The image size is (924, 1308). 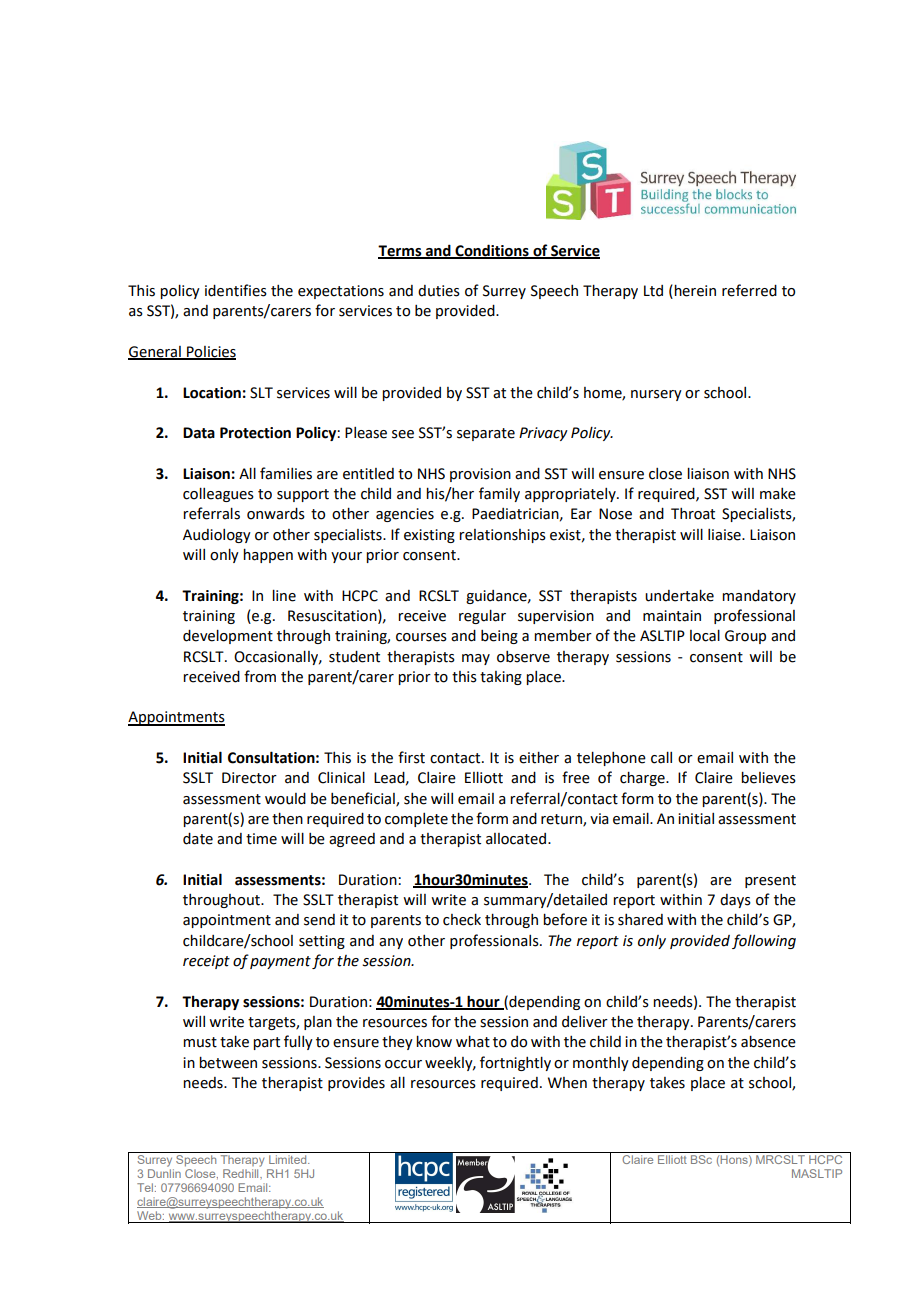 I want to click on taking, so click(x=501, y=678).
